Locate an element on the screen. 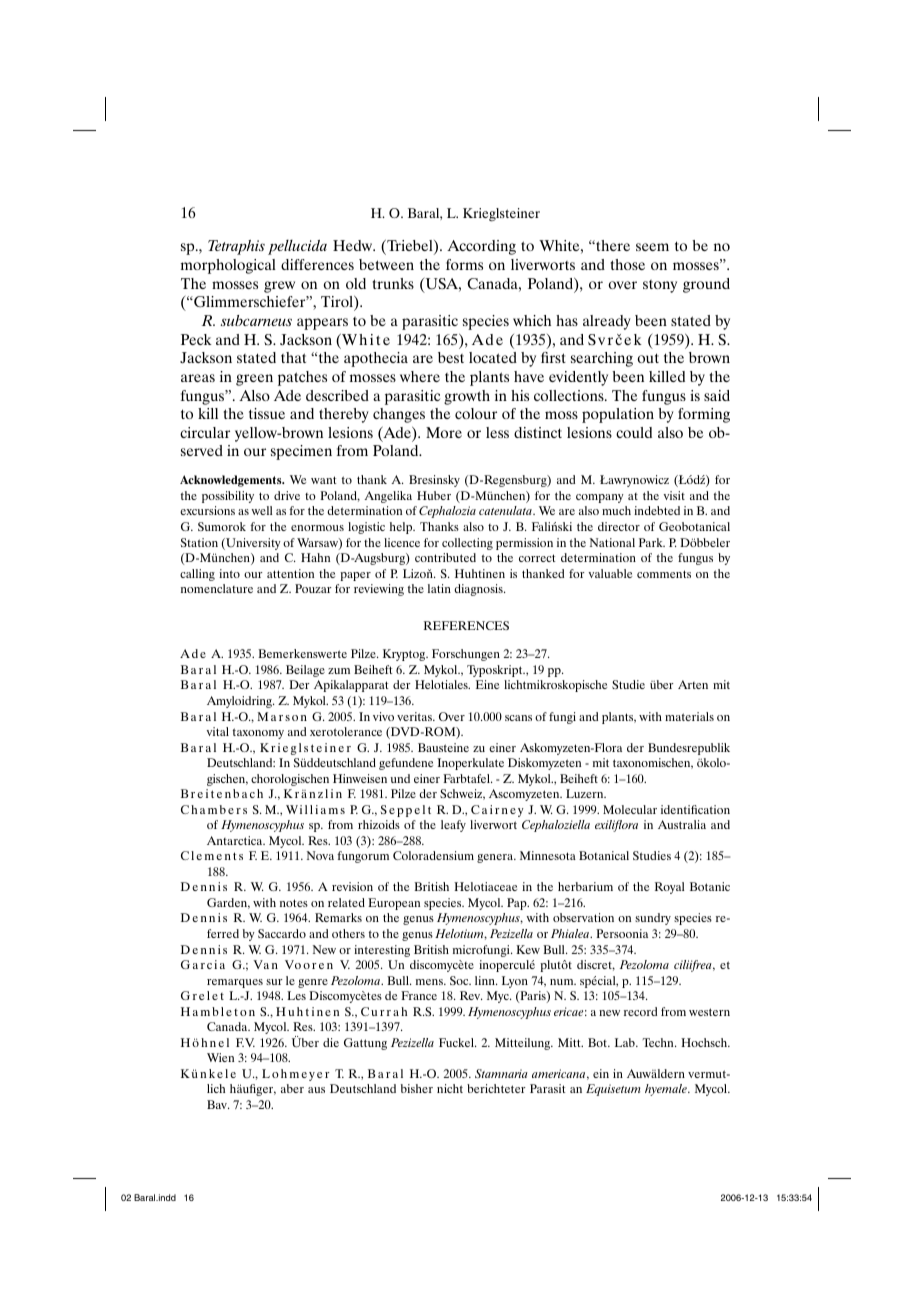  REFERENCES is located at coordinates (466, 625).
